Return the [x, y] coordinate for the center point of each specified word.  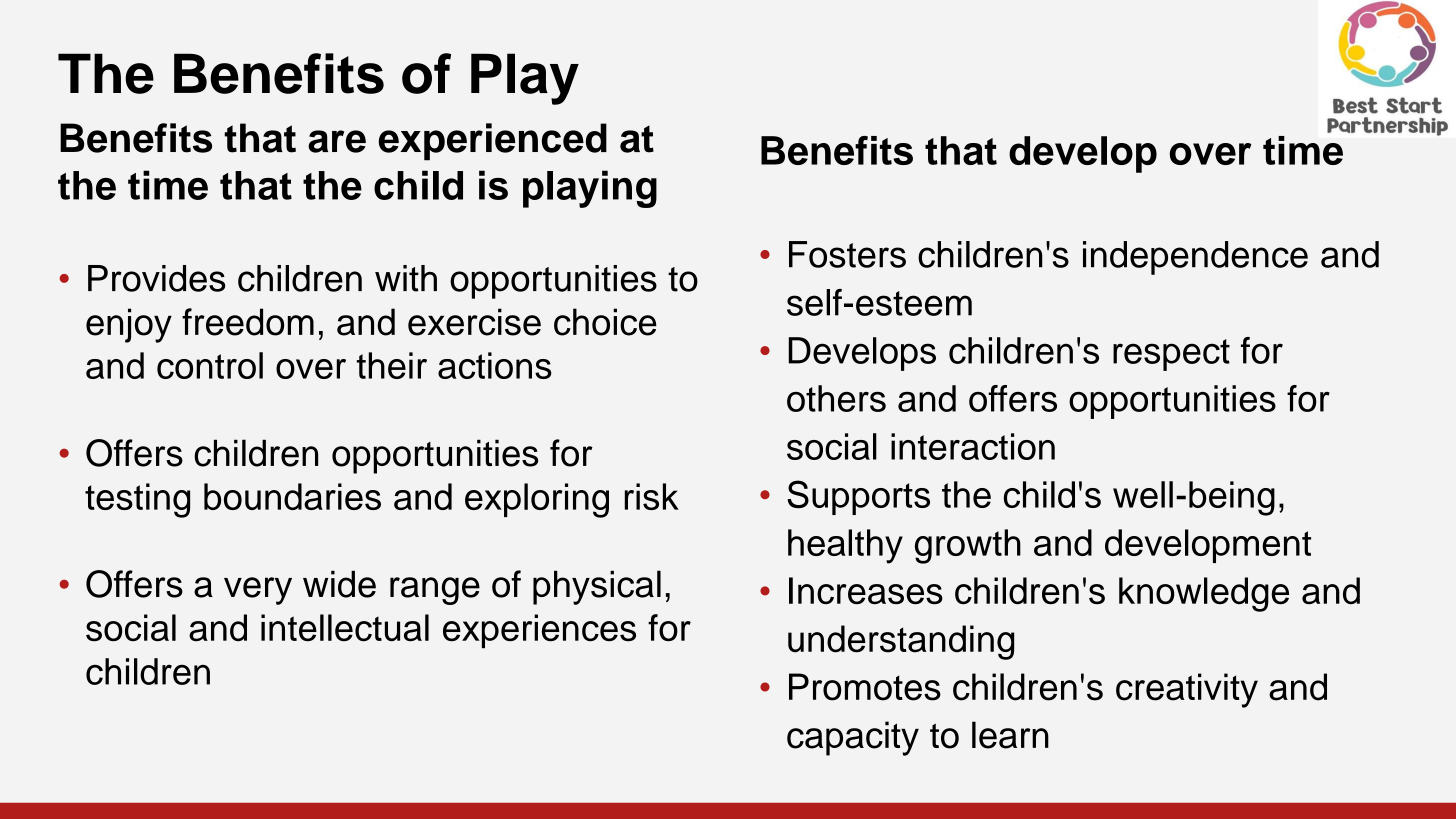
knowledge [1204, 594]
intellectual [345, 628]
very [258, 591]
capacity [853, 738]
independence [1195, 258]
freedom [248, 322]
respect [1171, 355]
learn [1010, 735]
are [337, 141]
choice [605, 322]
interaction [973, 446]
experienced [492, 142]
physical [597, 587]
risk [651, 496]
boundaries [292, 496]
